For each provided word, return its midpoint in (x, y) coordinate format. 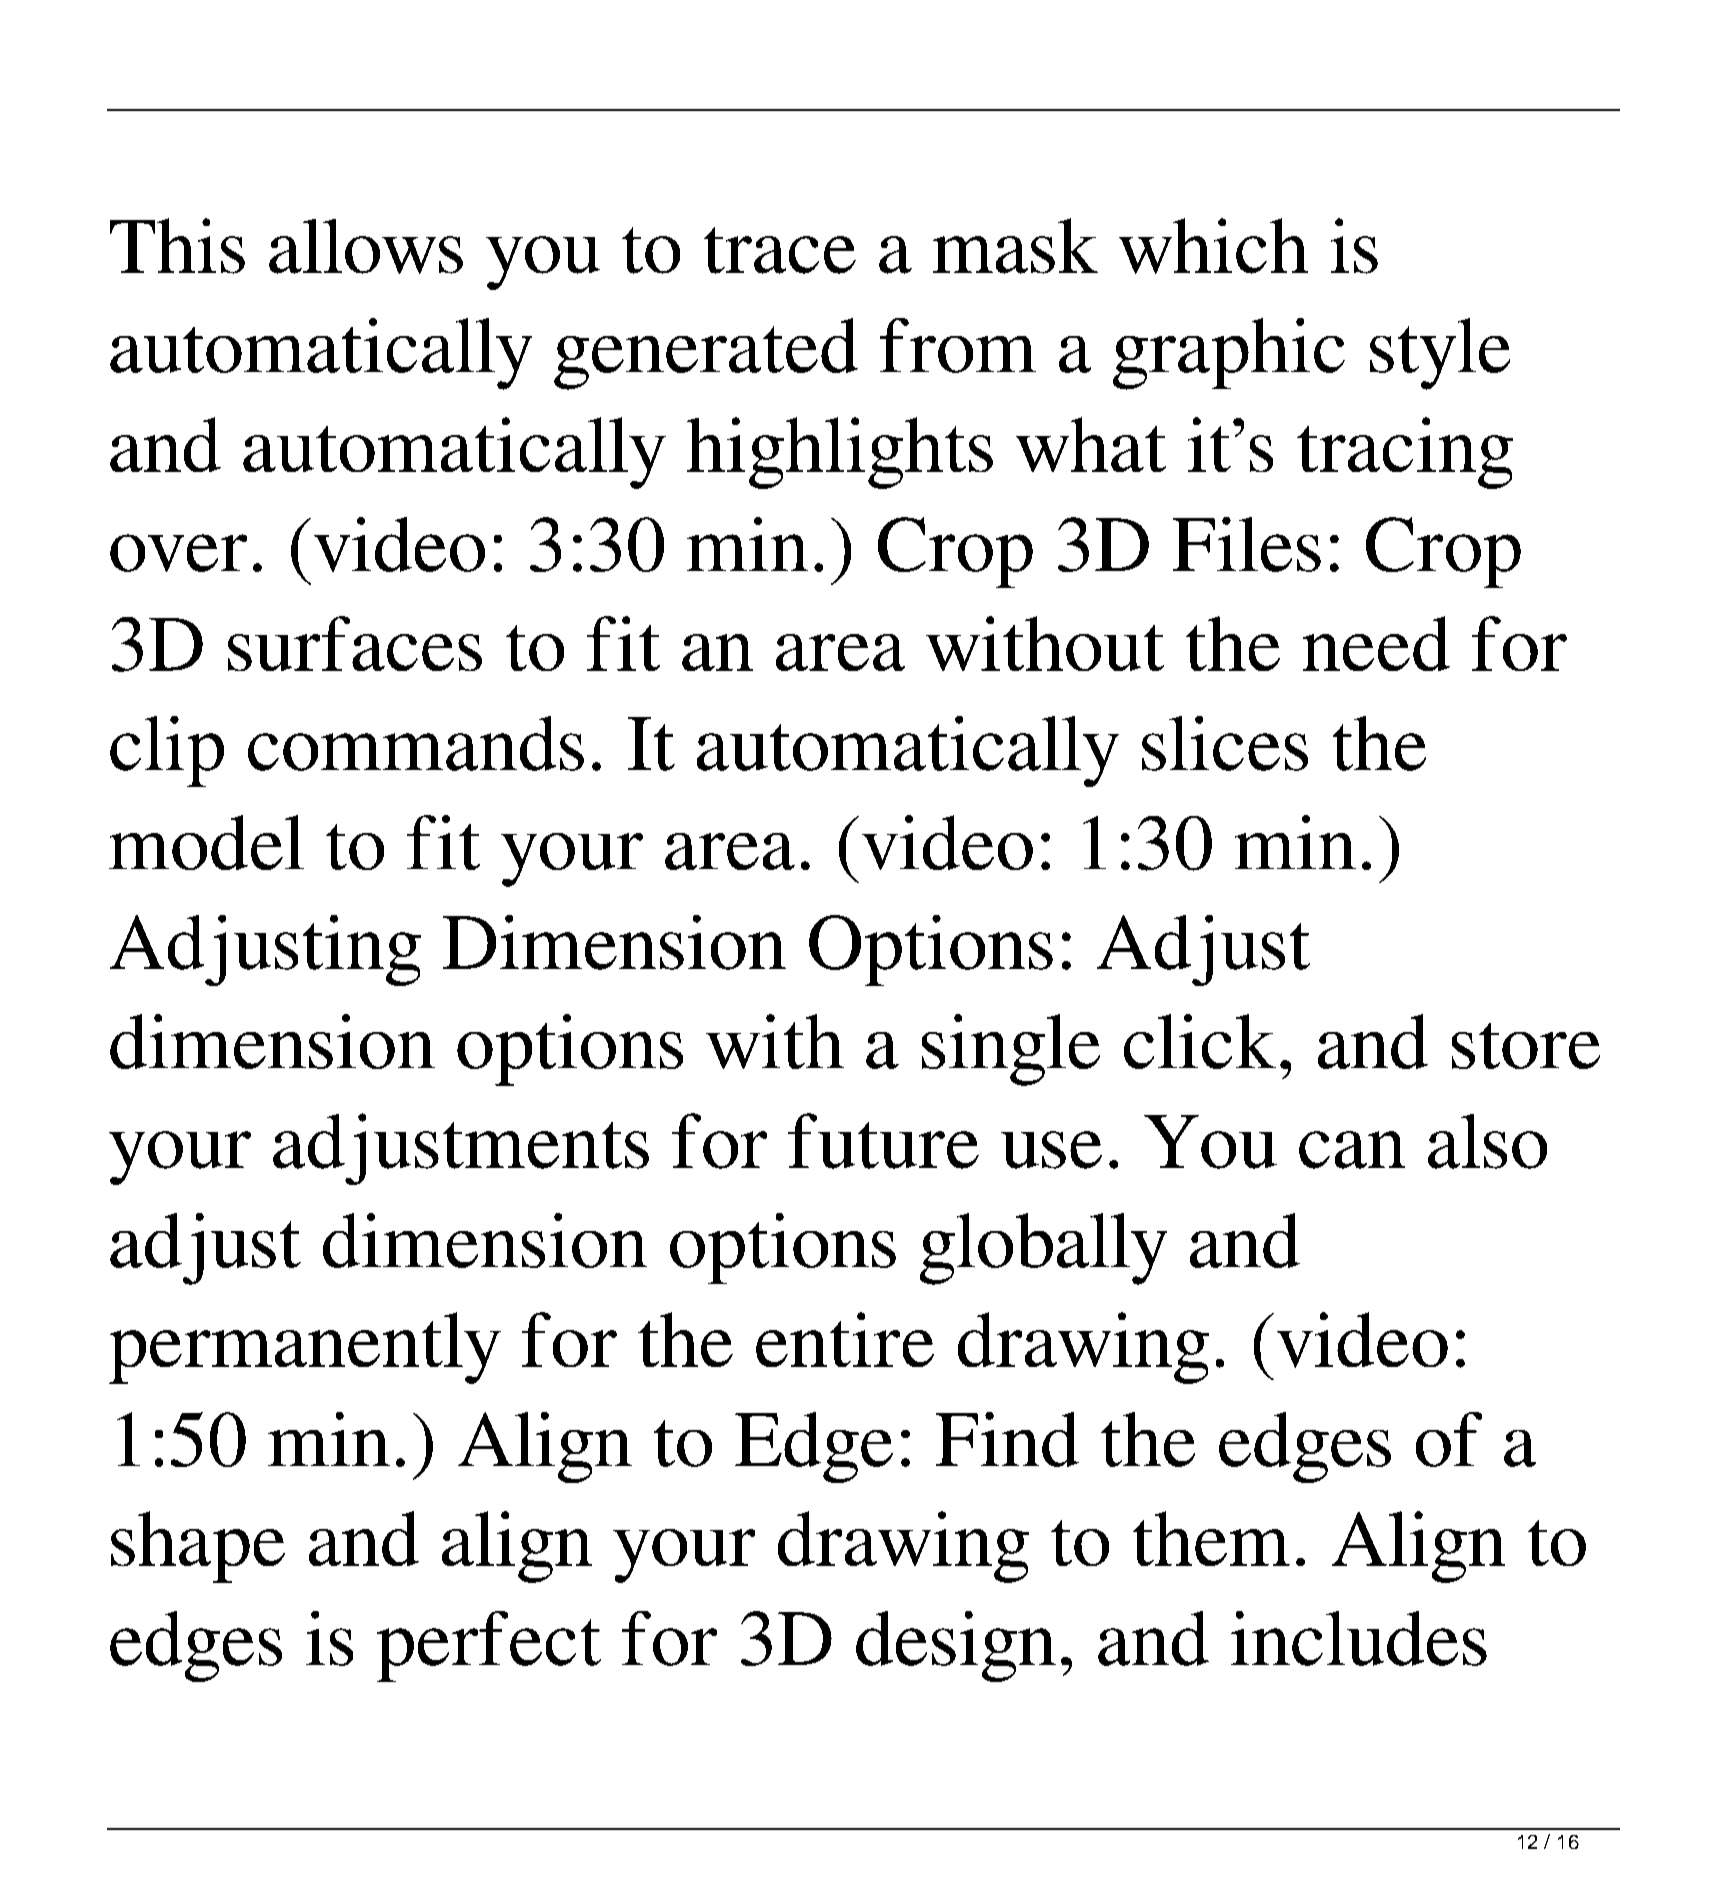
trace (780, 250)
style (1440, 354)
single (1011, 1050)
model (206, 842)
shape (198, 1547)
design (956, 1646)
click (1200, 1041)
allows (366, 246)
